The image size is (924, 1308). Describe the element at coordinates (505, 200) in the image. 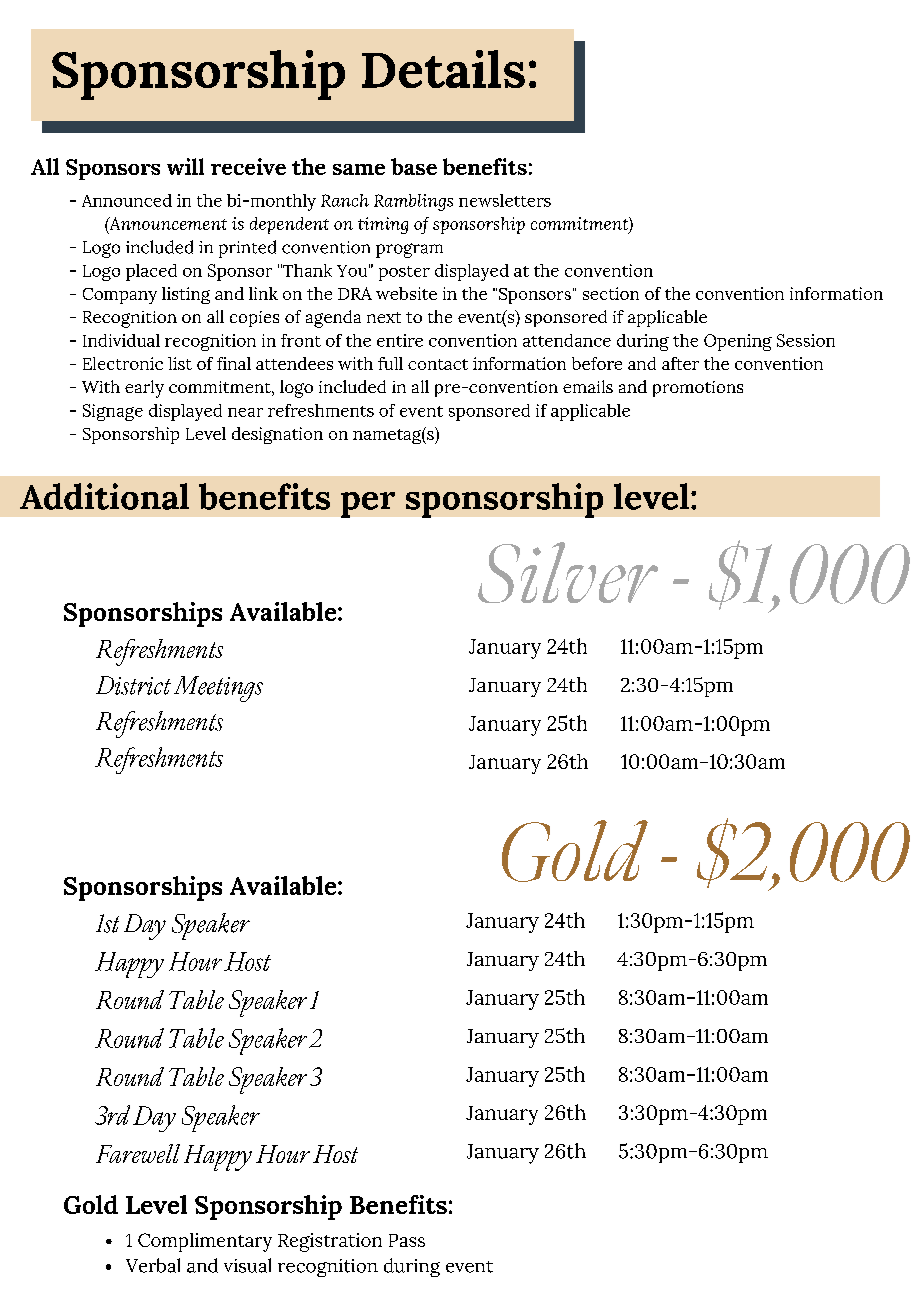

I see `newsletters` at that location.
